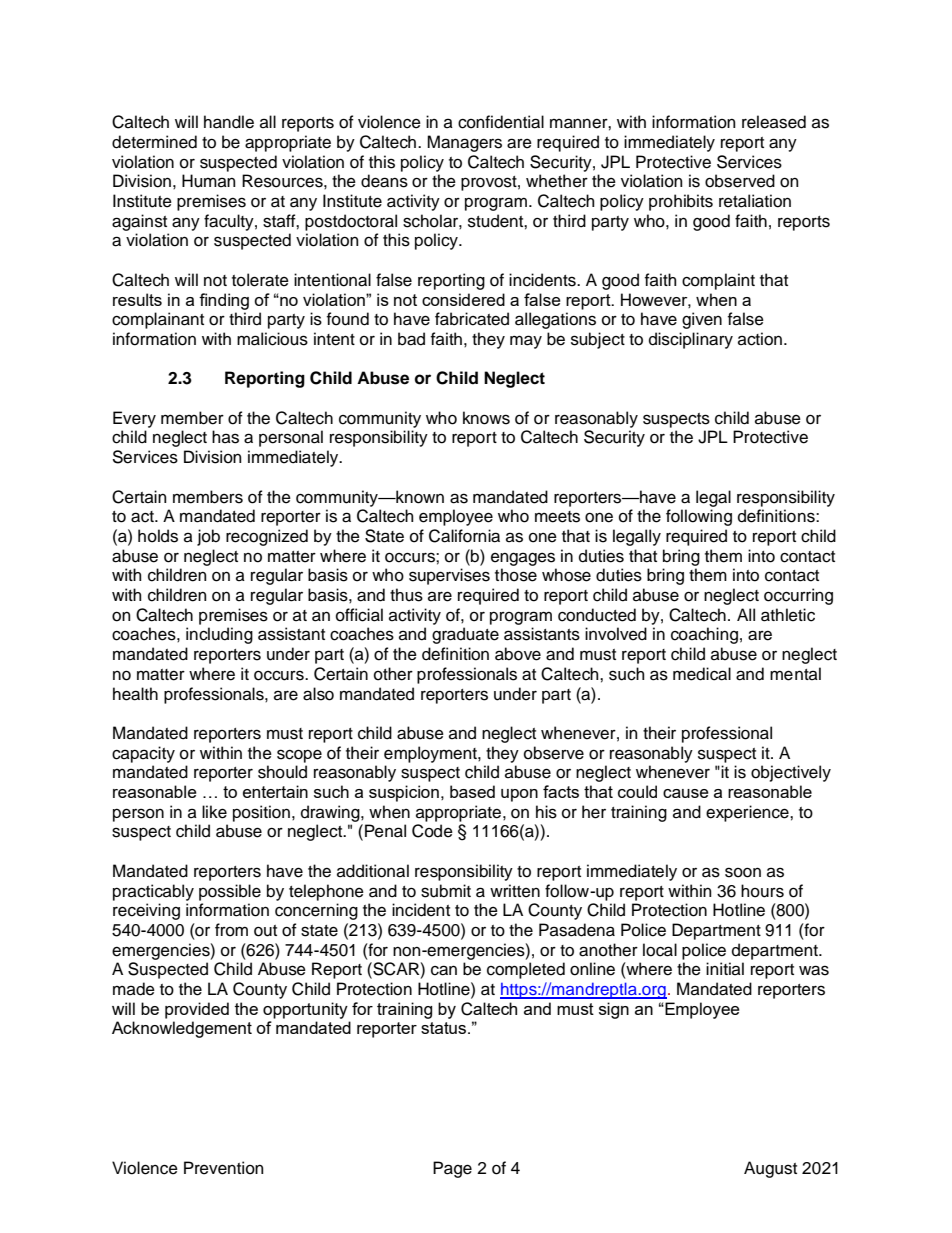 This image has height=1233, width=952. What do you see at coordinates (452, 1169) in the image?
I see `Page` at bounding box center [452, 1169].
